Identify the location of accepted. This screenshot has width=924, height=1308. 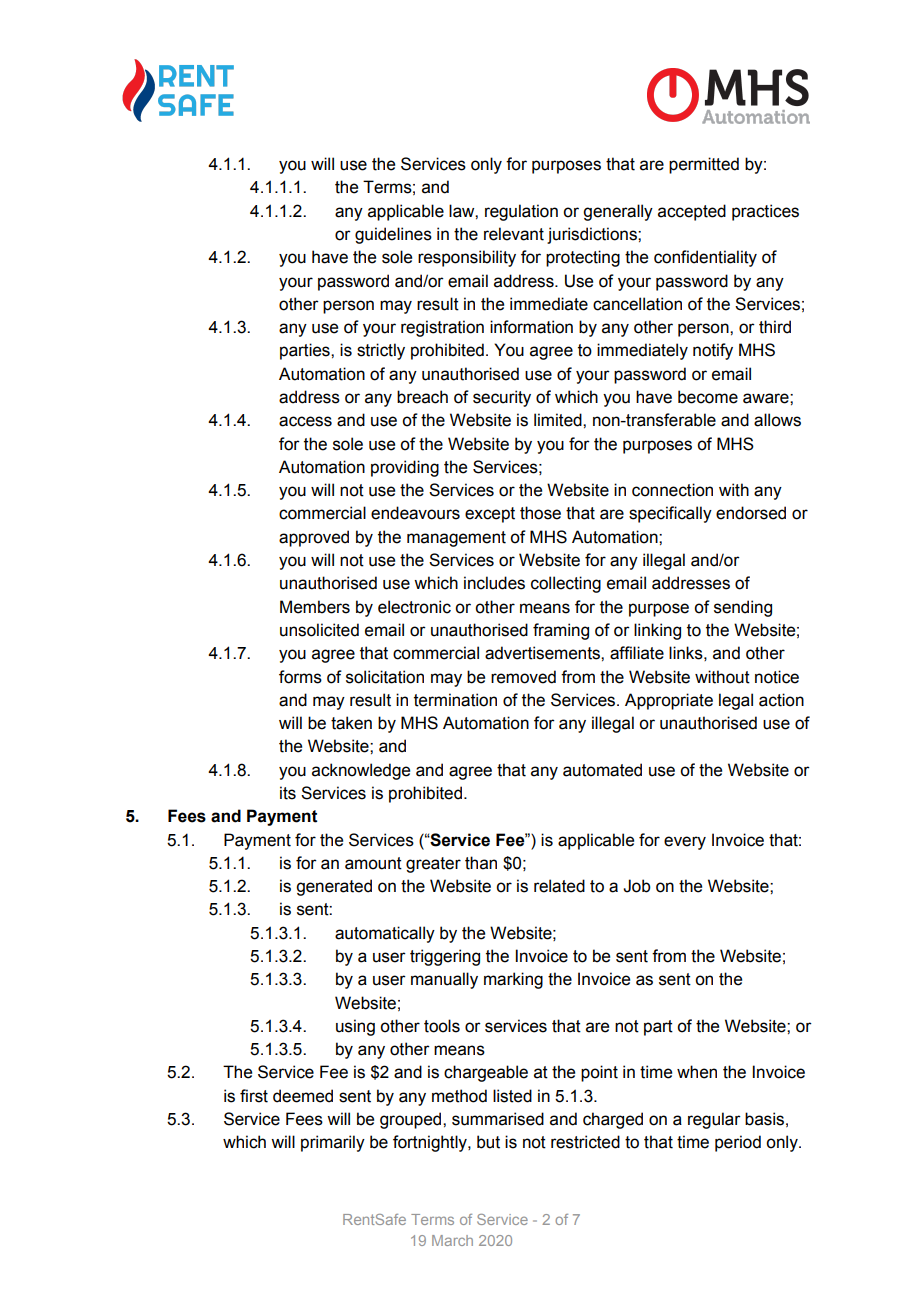
(692, 212).
